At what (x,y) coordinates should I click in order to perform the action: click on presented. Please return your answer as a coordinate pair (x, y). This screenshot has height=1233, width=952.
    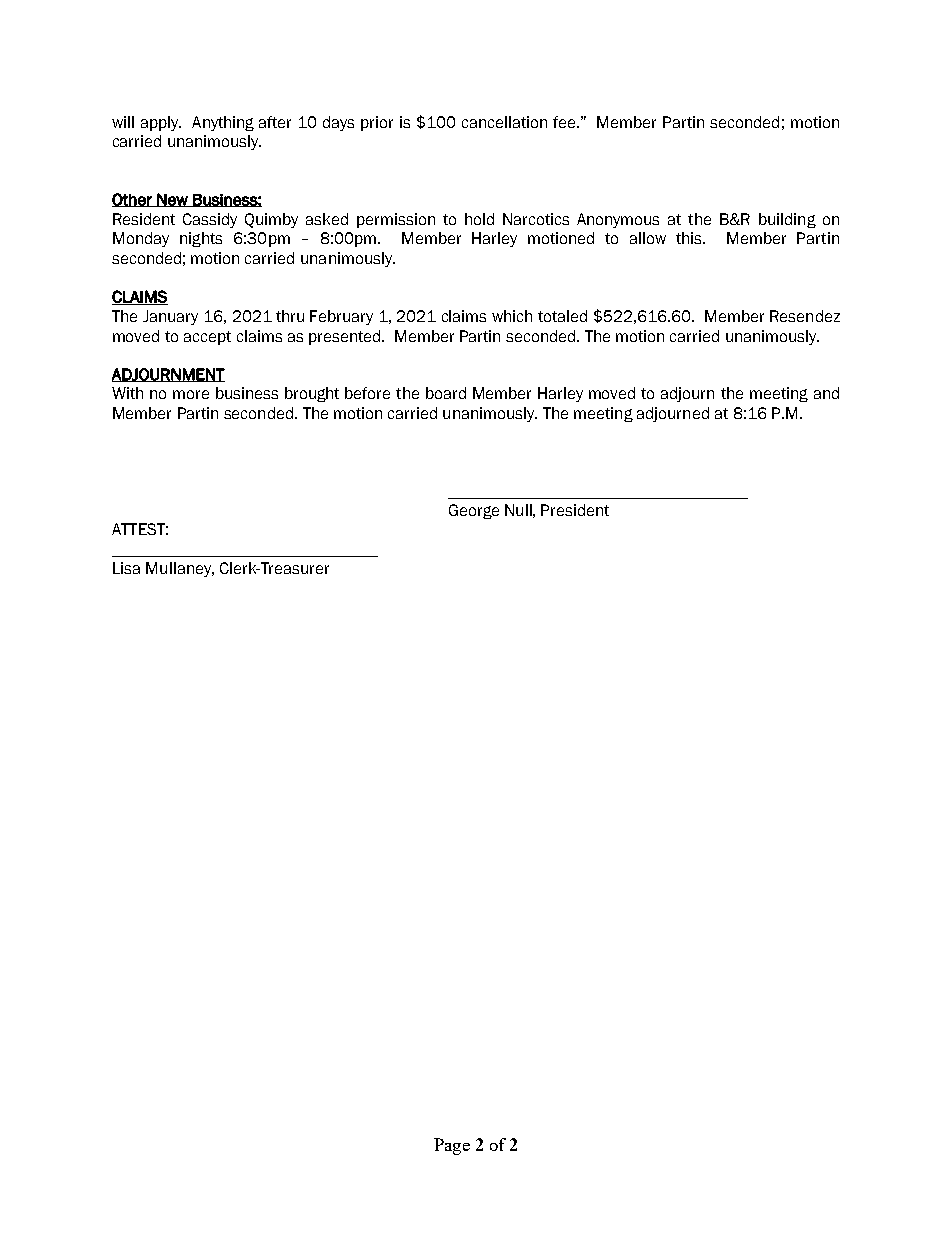
    Looking at the image, I should click on (346, 337).
